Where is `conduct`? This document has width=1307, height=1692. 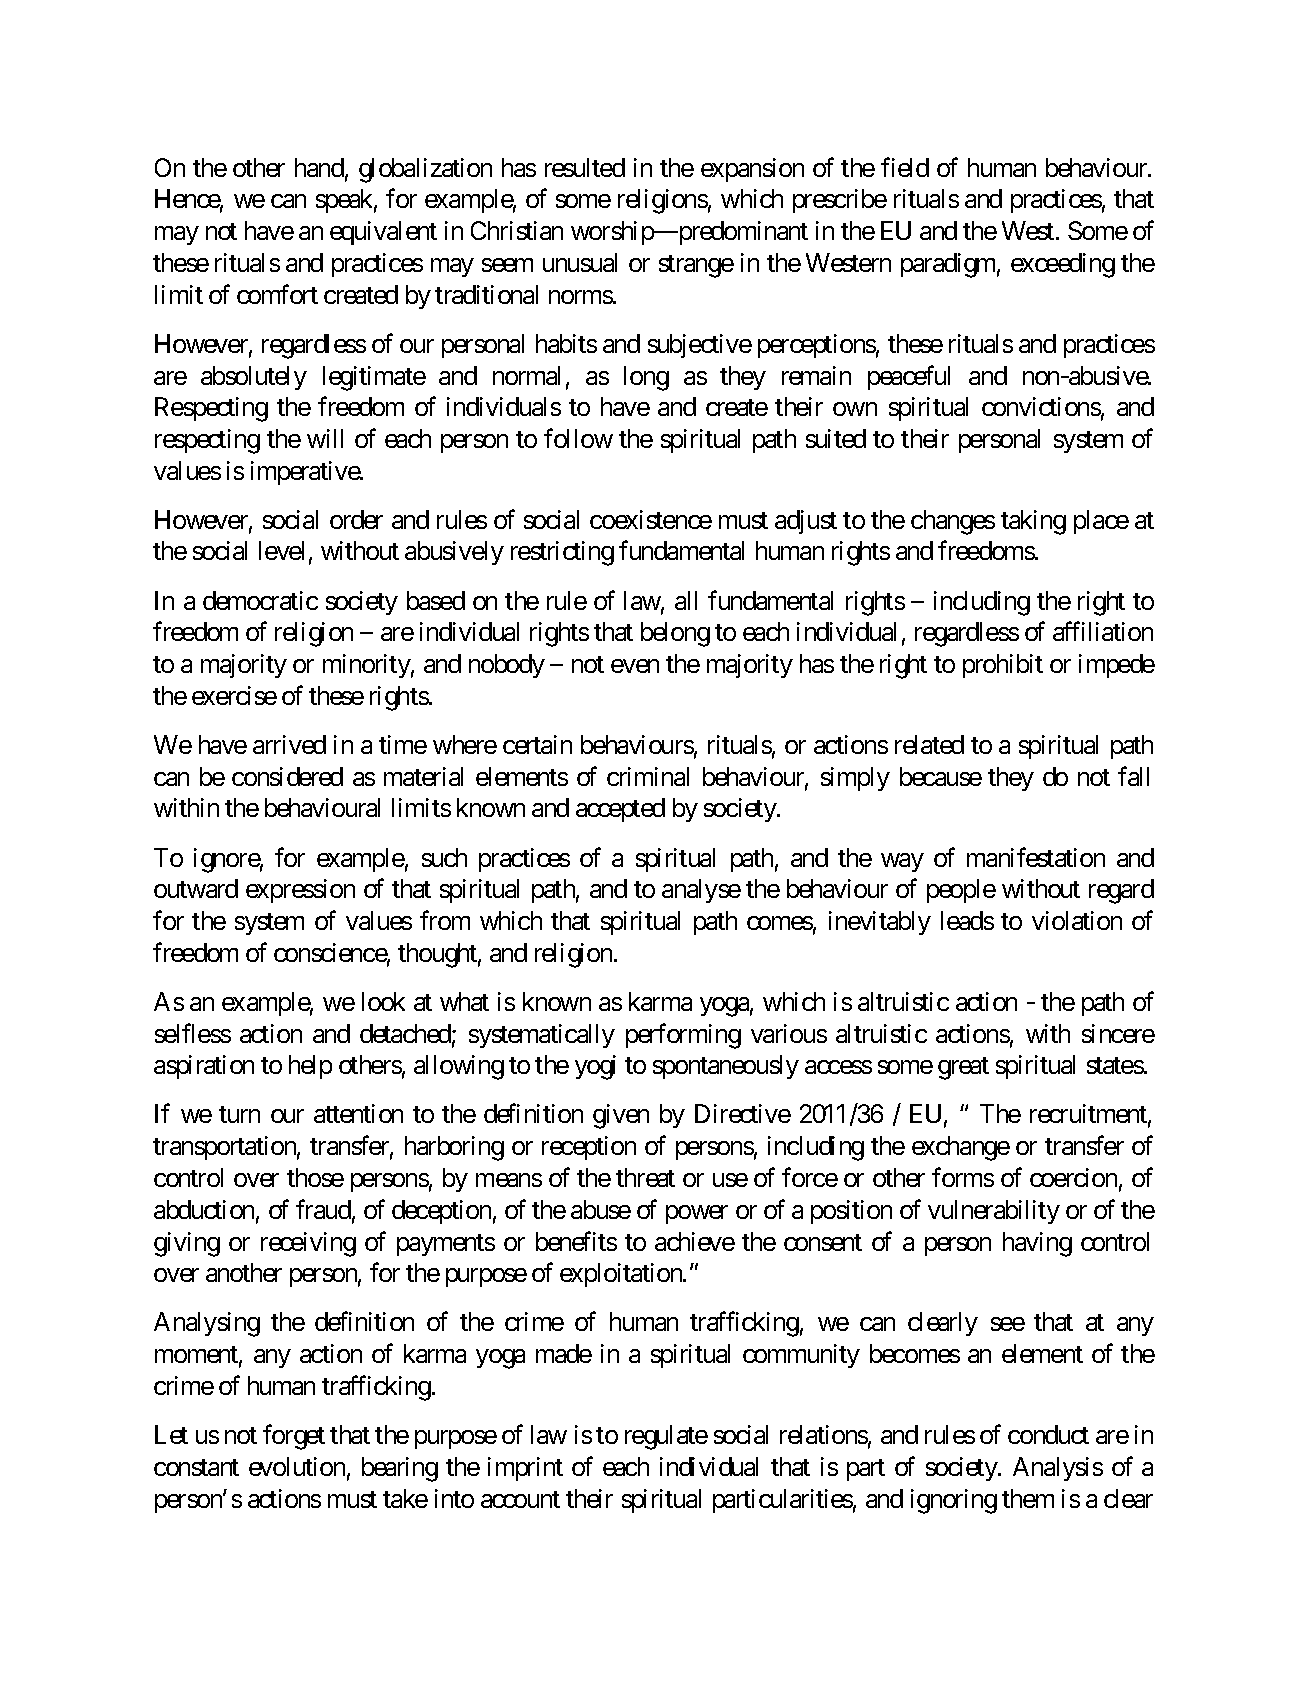
conduct is located at coordinates (1048, 1434).
